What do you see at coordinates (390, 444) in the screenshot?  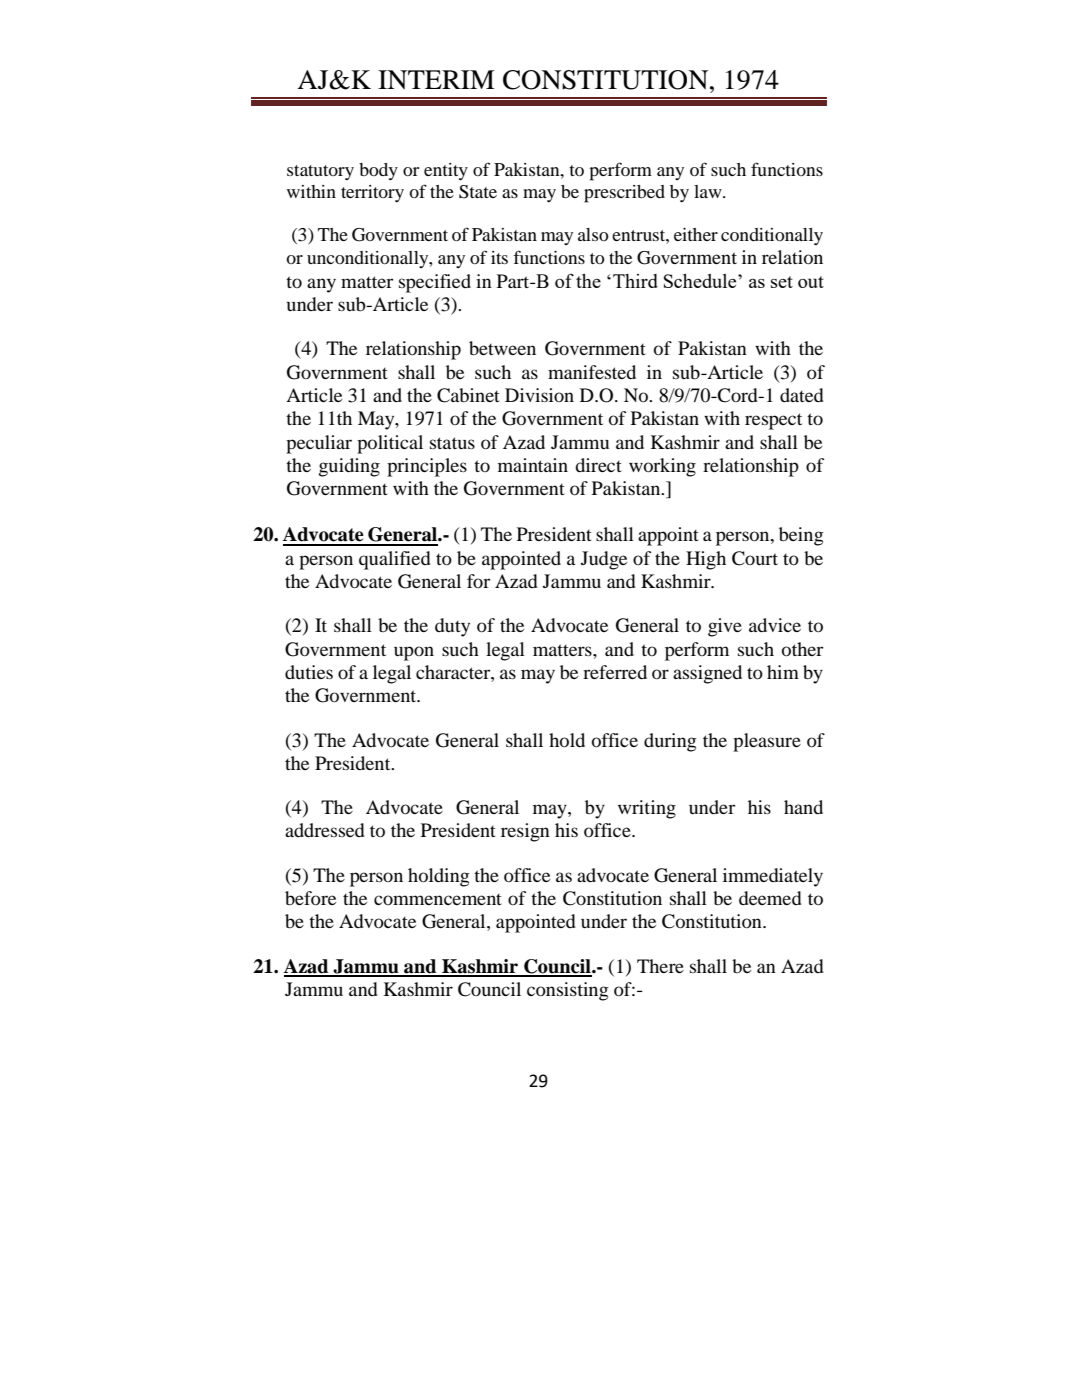 I see `political` at bounding box center [390, 444].
